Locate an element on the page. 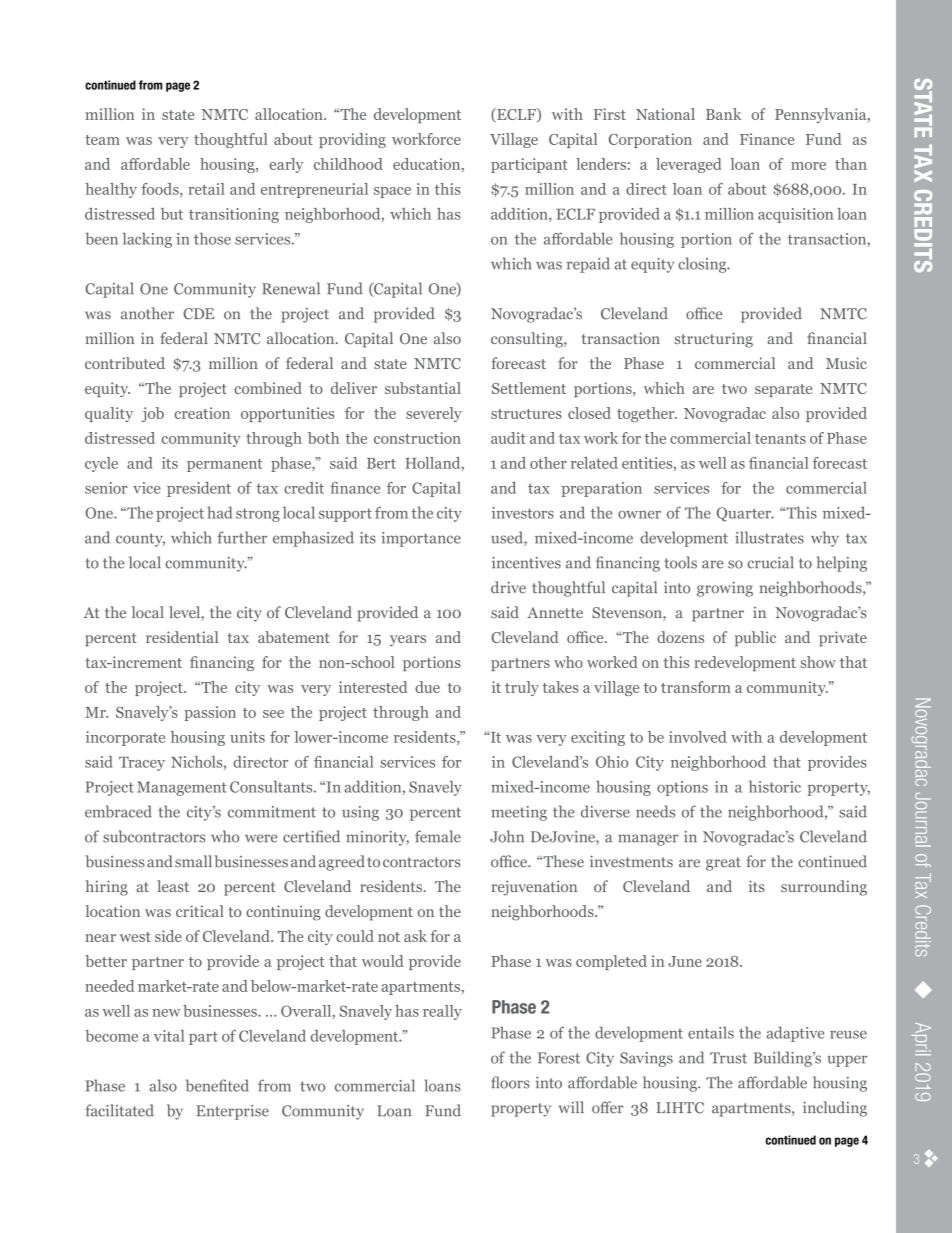 This image has height=1233, width=952. space is located at coordinates (392, 192).
